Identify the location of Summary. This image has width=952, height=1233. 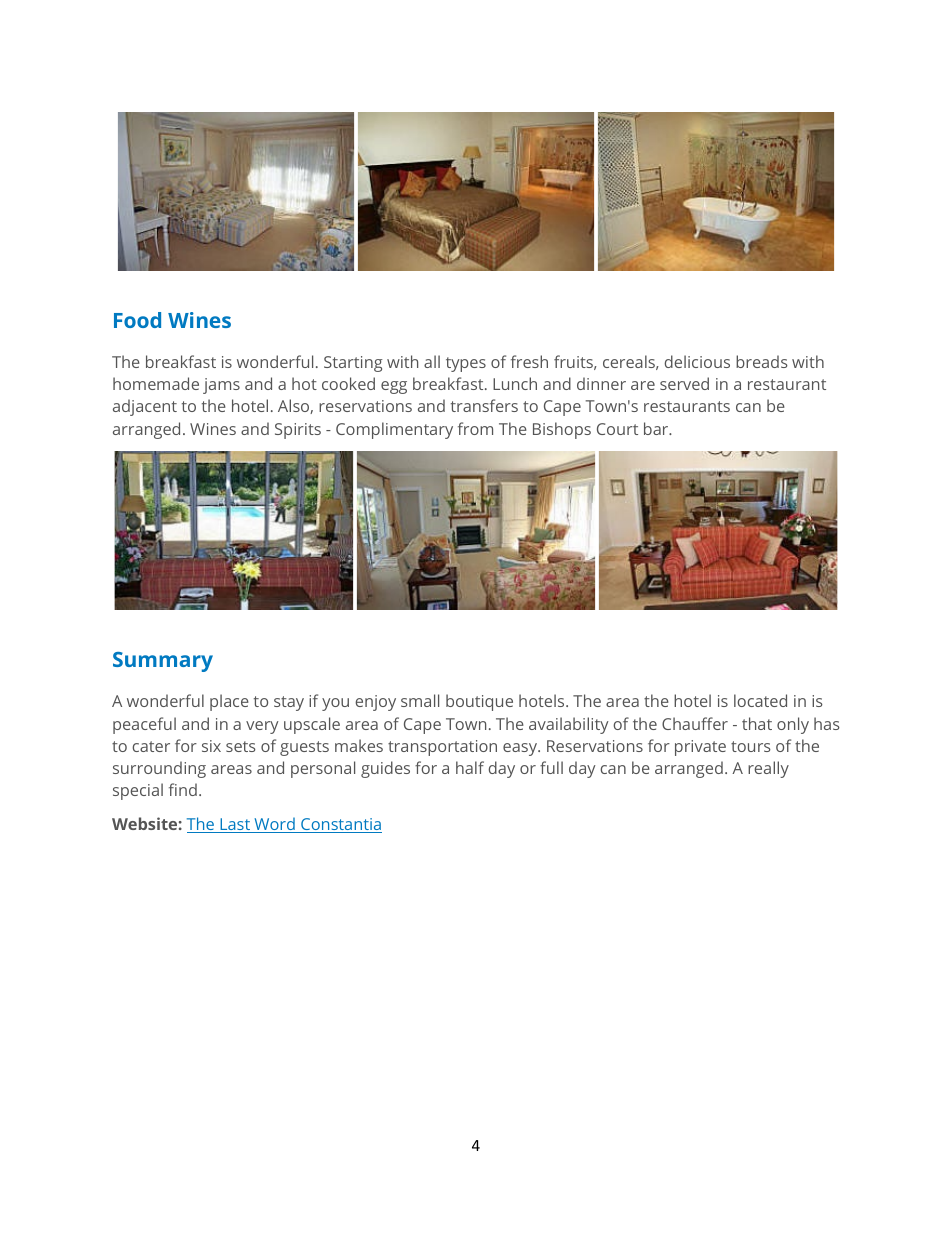
(163, 662).
